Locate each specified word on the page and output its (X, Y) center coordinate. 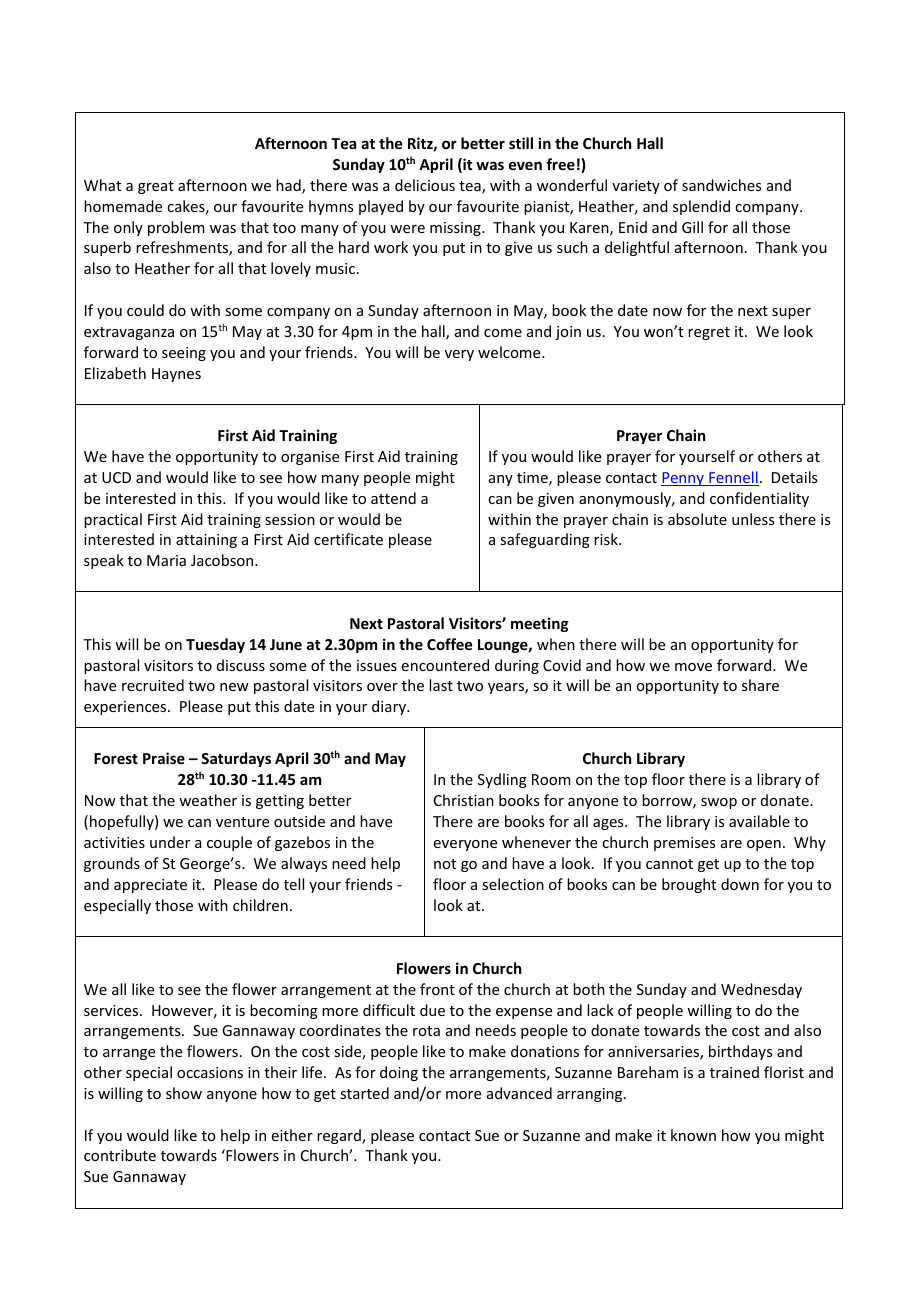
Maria (166, 560)
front (437, 989)
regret (709, 333)
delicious (425, 185)
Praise (164, 758)
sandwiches (721, 185)
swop (719, 803)
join (568, 333)
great (156, 187)
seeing (184, 354)
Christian (464, 800)
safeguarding (545, 540)
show (184, 1093)
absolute (697, 519)
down (740, 884)
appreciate (150, 886)
